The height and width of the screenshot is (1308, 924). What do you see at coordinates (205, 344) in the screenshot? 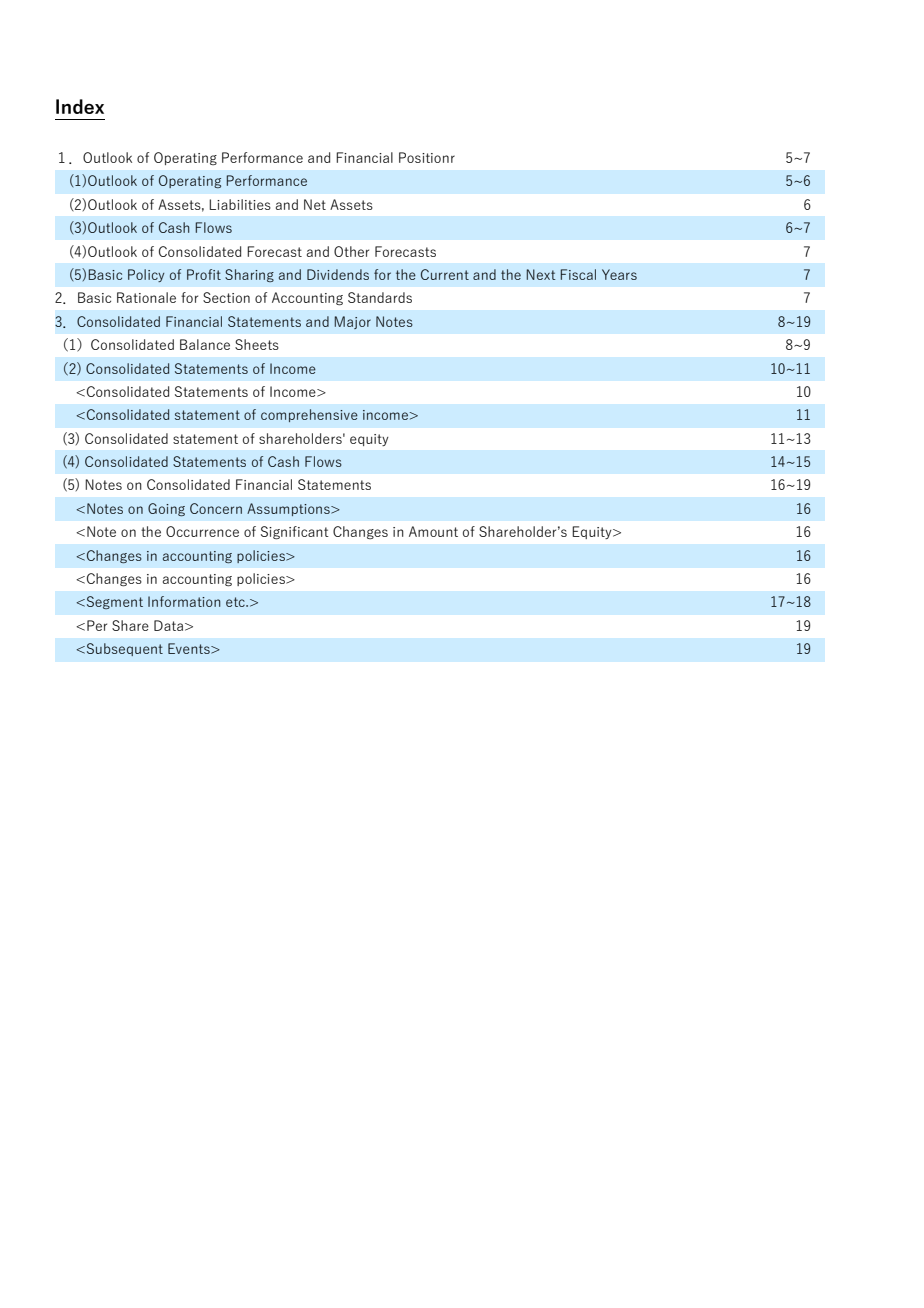
I see `Balance` at bounding box center [205, 344].
